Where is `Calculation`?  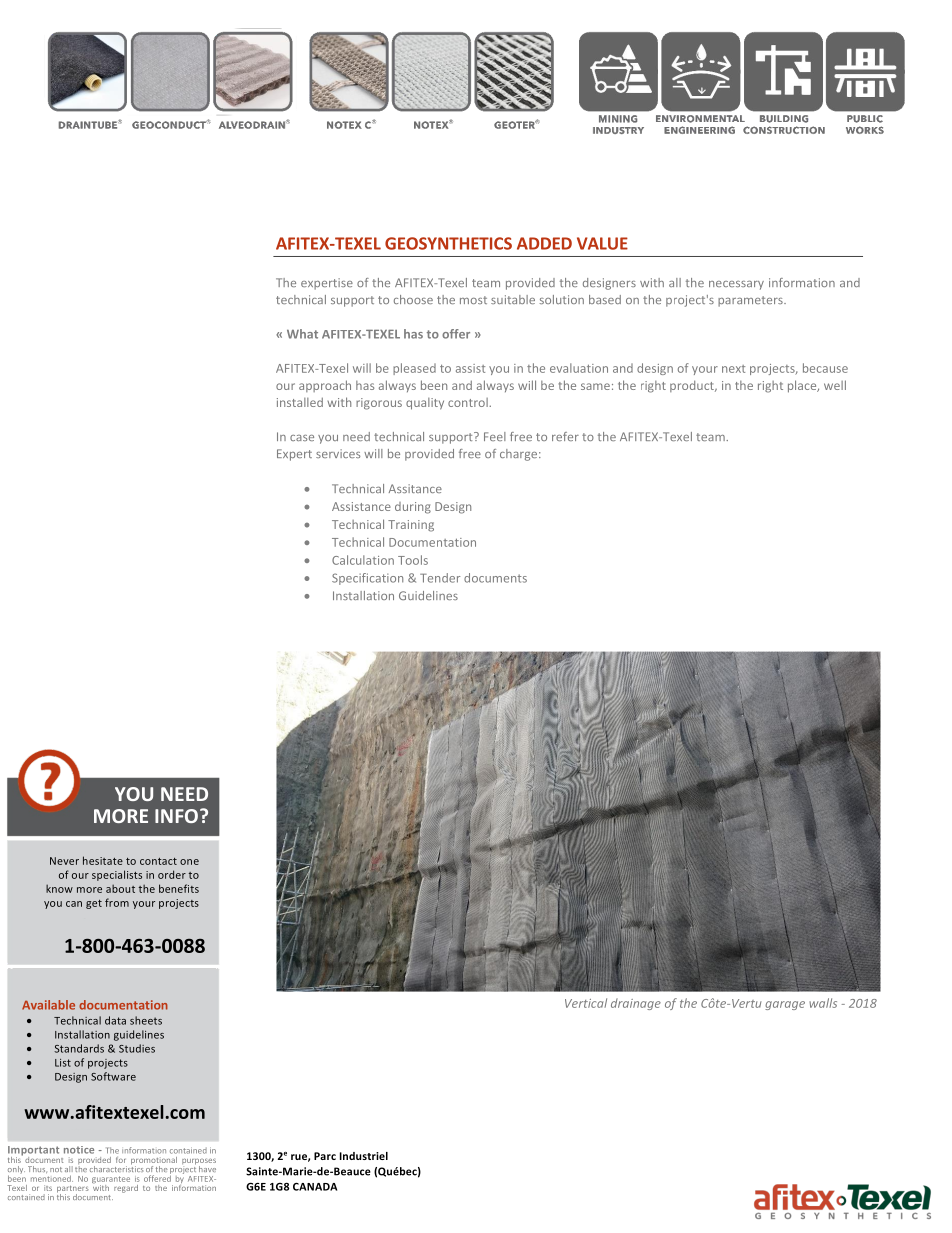
Calculation is located at coordinates (363, 560).
